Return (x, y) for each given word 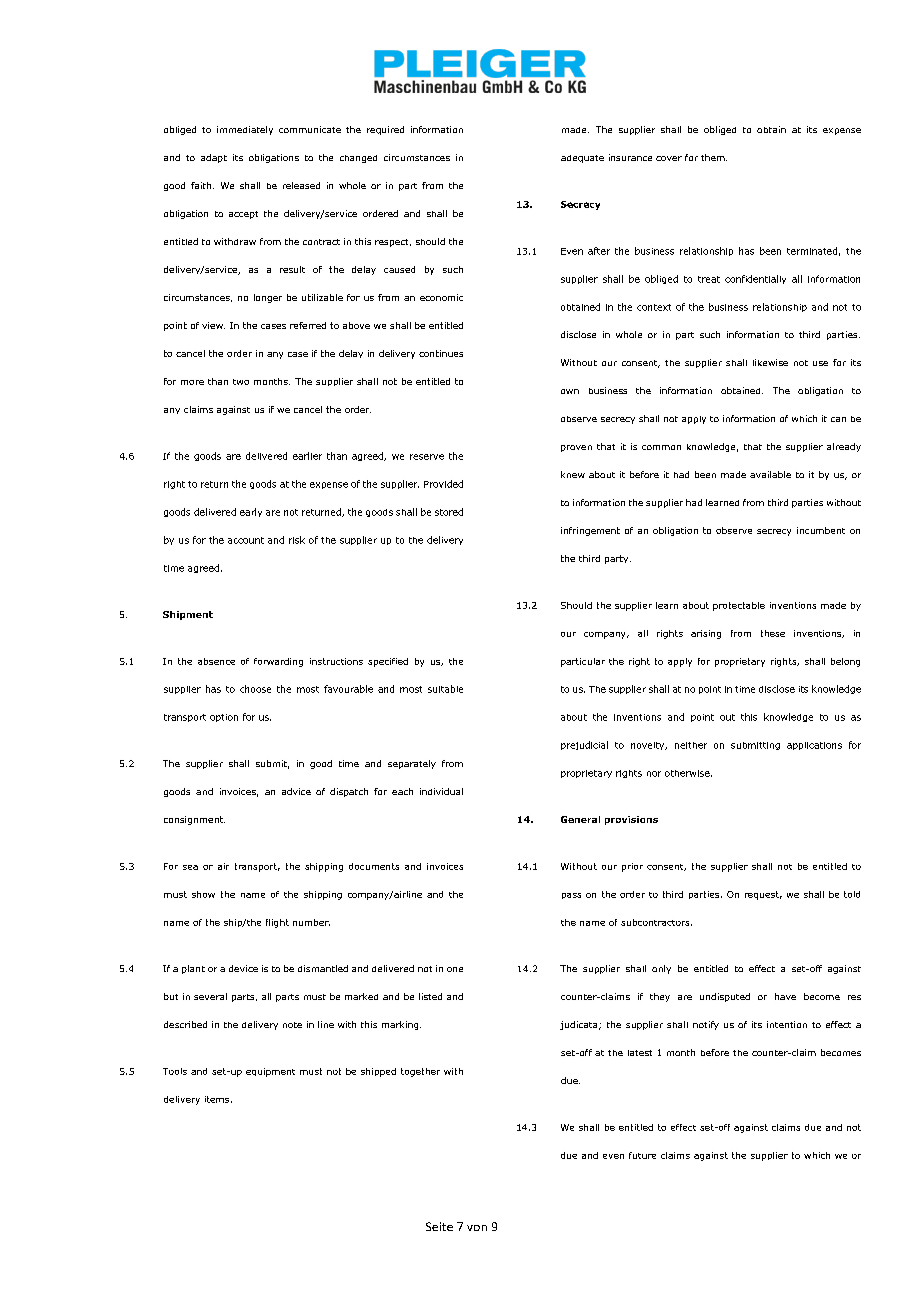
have (785, 996)
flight (277, 923)
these (773, 633)
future (642, 1155)
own (570, 391)
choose (255, 689)
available (770, 474)
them (714, 157)
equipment (270, 1072)
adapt (214, 158)
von (477, 1228)
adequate (582, 159)
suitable (445, 689)
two (241, 382)
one (455, 969)
